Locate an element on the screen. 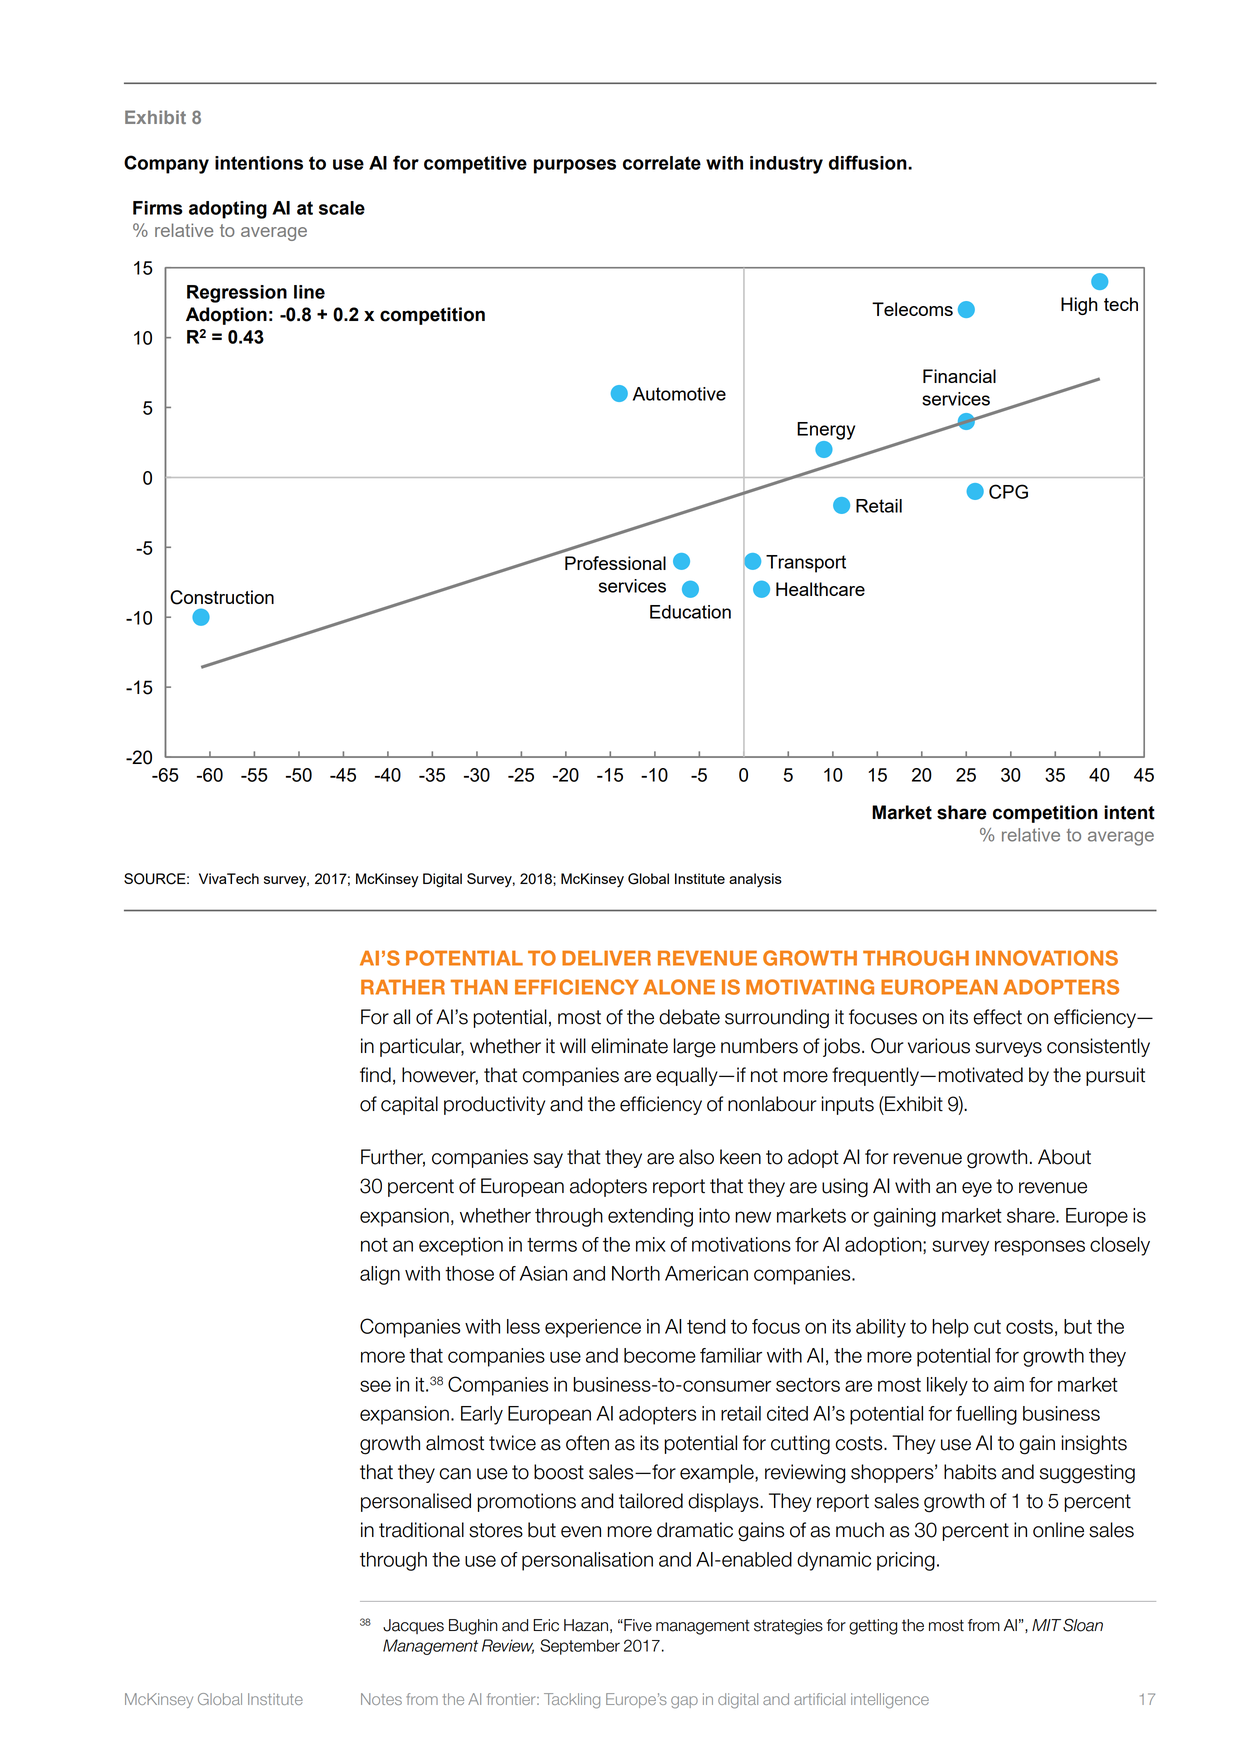 Image resolution: width=1239 pixels, height=1752 pixels. INNOVATIONS is located at coordinates (1047, 958).
